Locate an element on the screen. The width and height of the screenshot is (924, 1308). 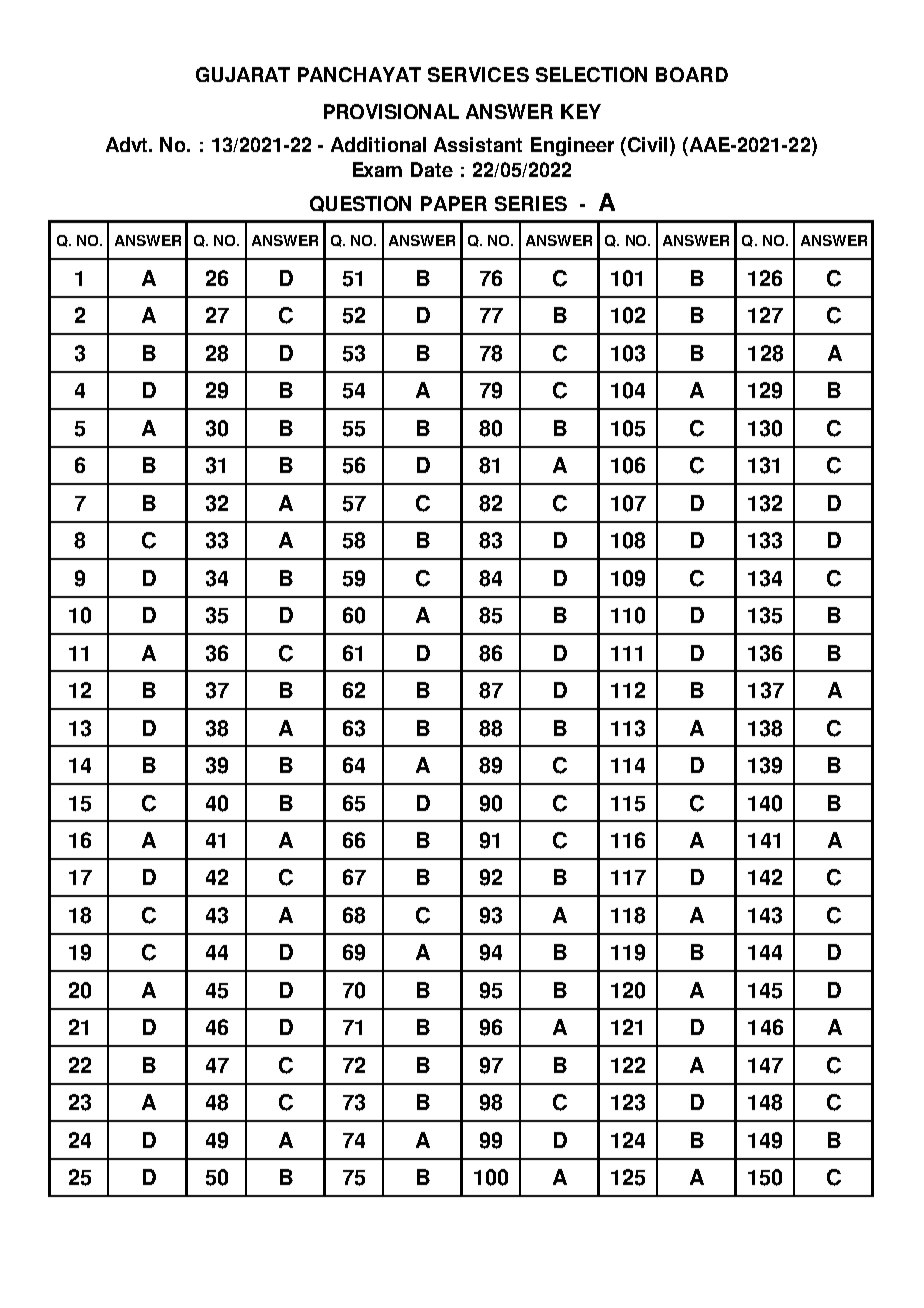
BOARD is located at coordinates (692, 74).
